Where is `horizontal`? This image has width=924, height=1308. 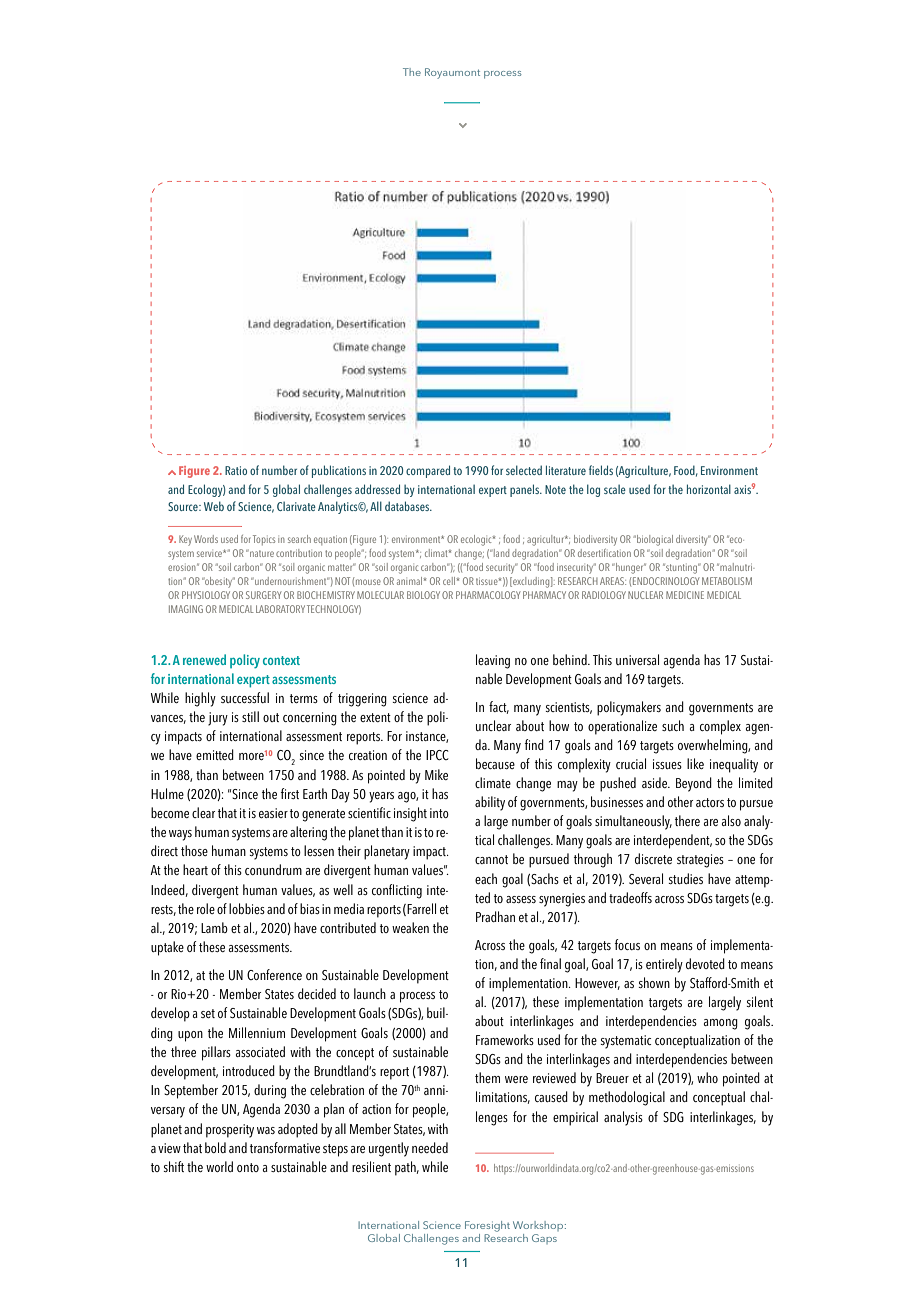 horizontal is located at coordinates (709, 489).
